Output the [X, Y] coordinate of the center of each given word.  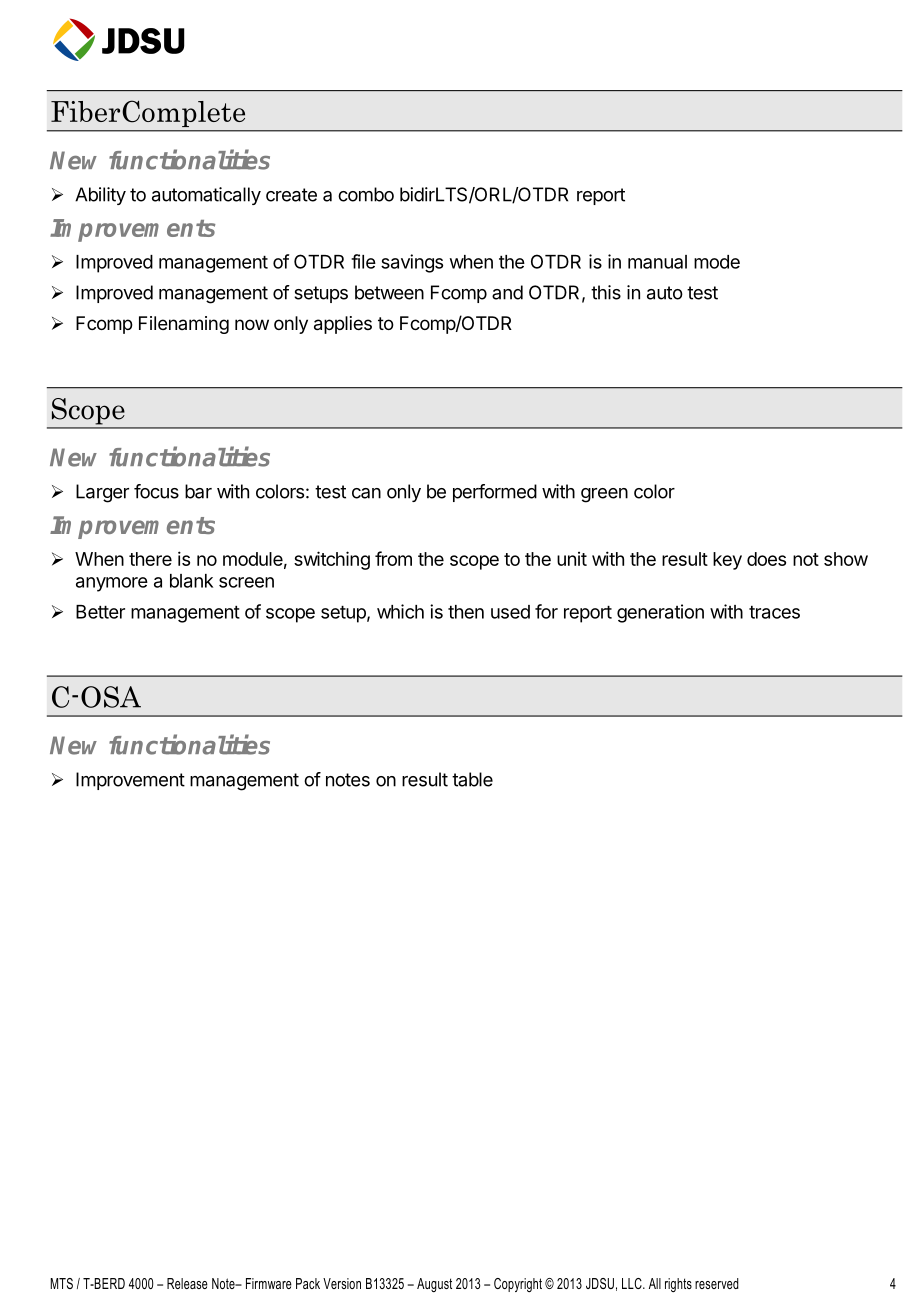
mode [717, 262]
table [472, 779]
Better [100, 612]
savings [412, 263]
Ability [100, 196]
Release [187, 1283]
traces [774, 612]
